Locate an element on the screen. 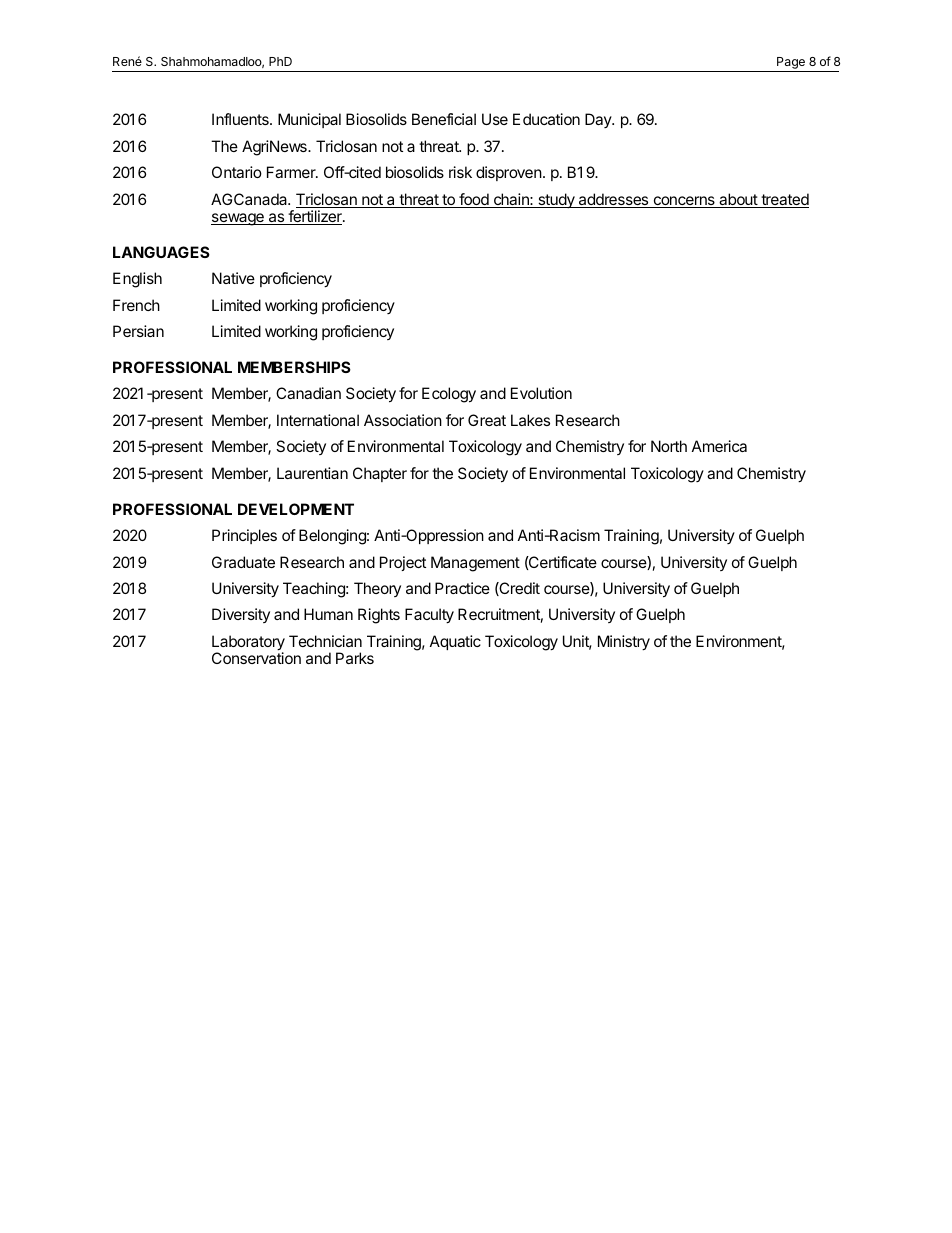 The width and height of the screenshot is (952, 1233). Aquatic is located at coordinates (455, 642).
